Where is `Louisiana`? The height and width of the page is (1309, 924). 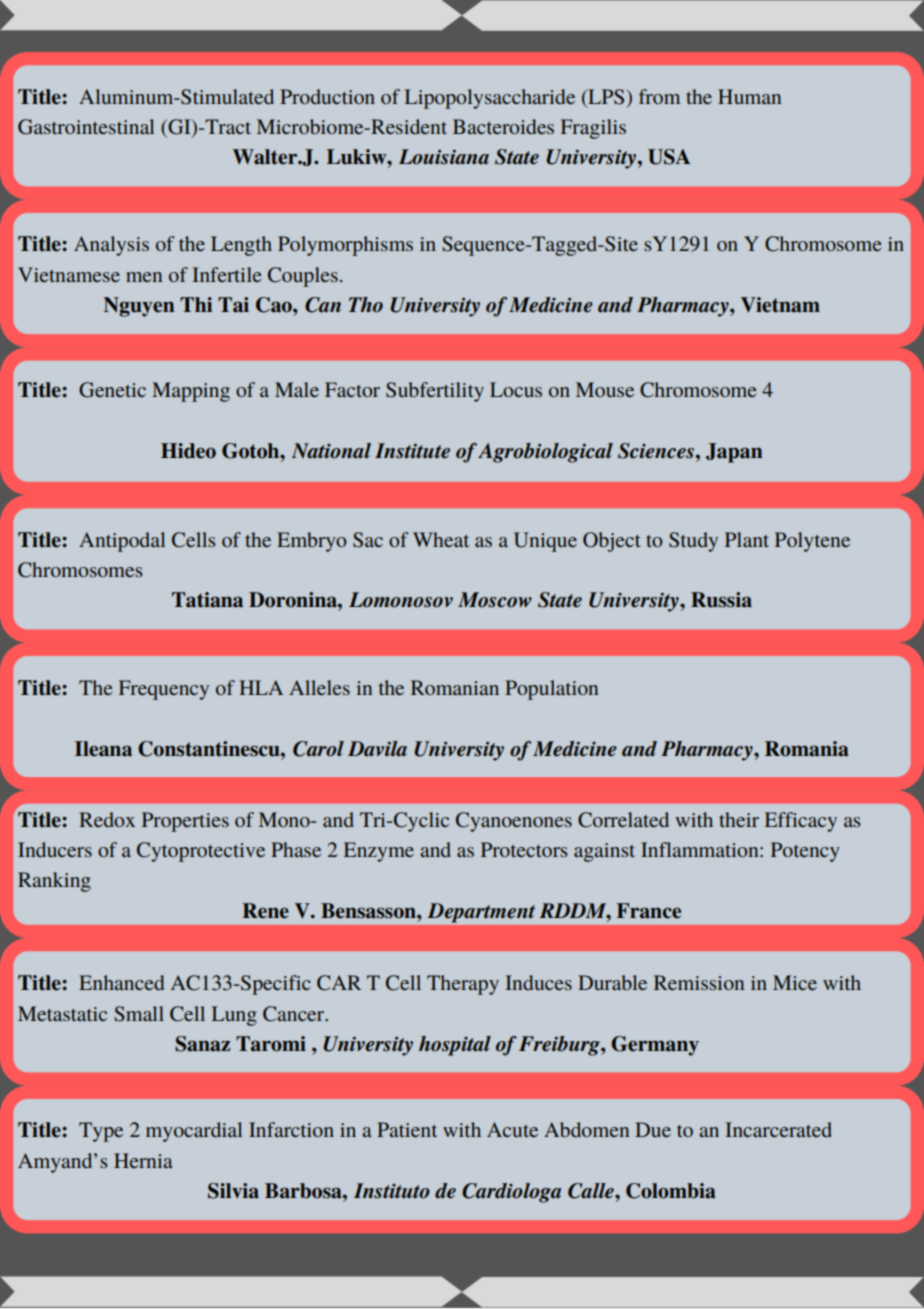 Louisiana is located at coordinates (444, 157).
